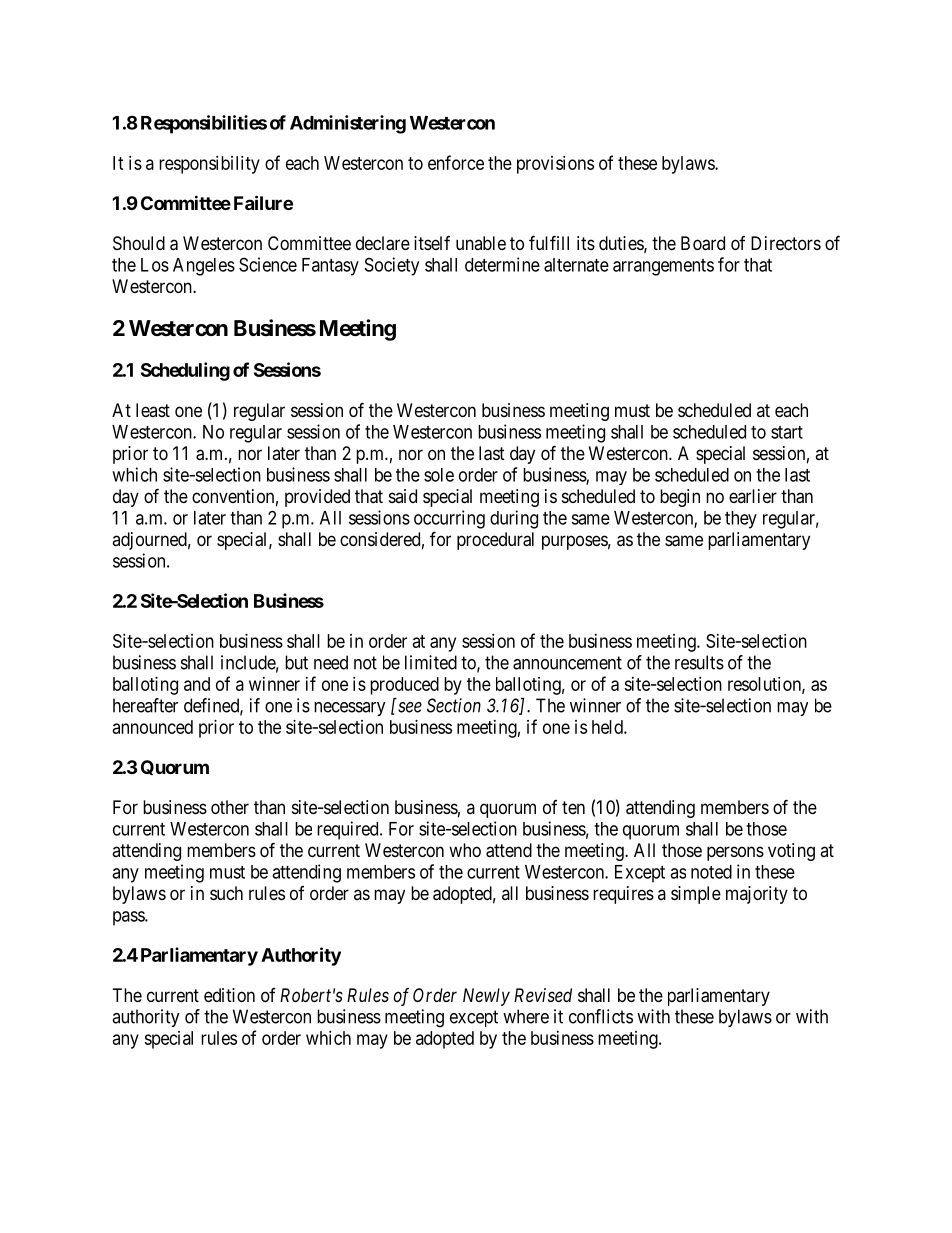  I want to click on start, so click(787, 432).
